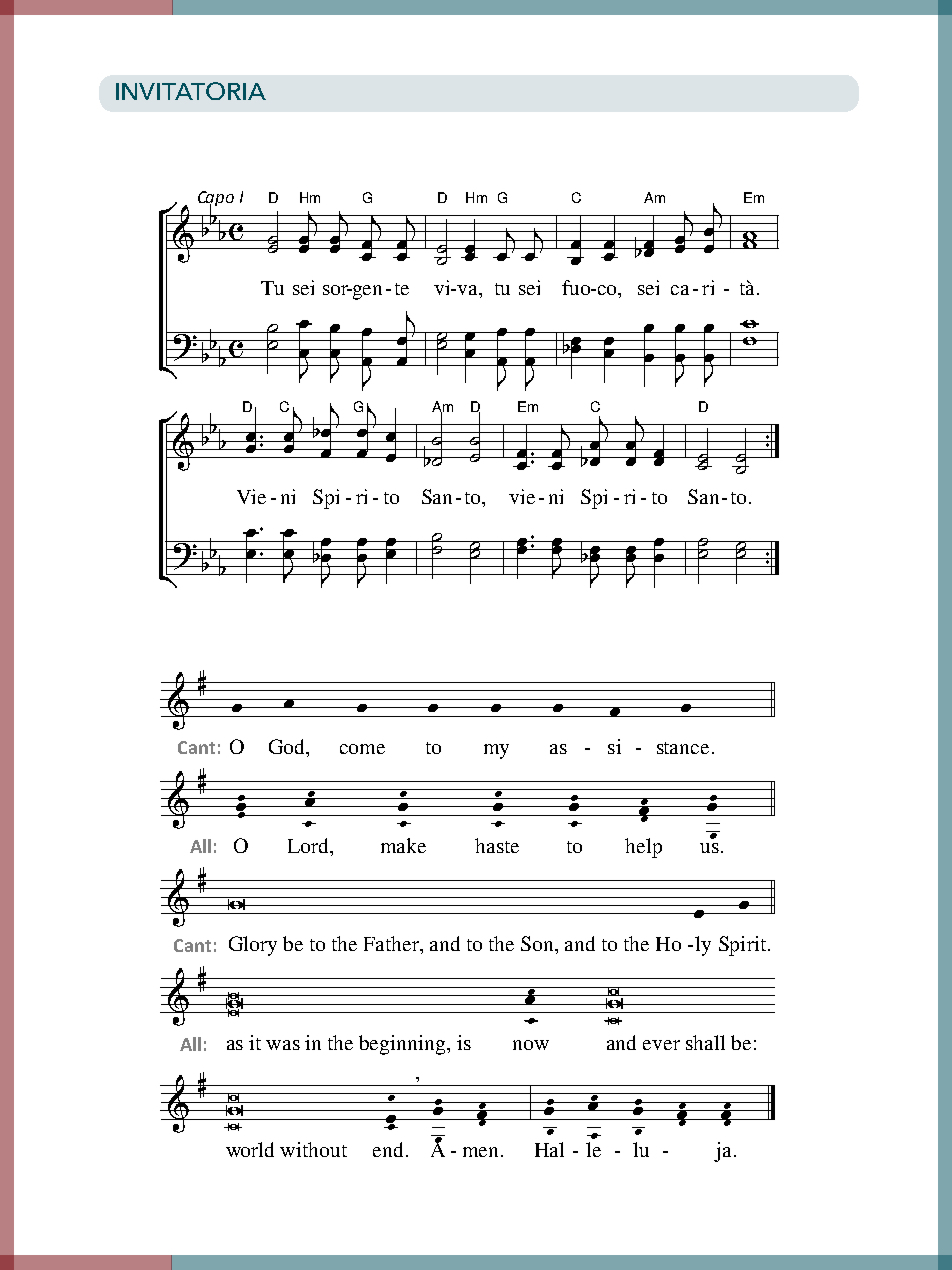 The height and width of the image is (1270, 952). Describe the element at coordinates (497, 845) in the image. I see `haste` at that location.
